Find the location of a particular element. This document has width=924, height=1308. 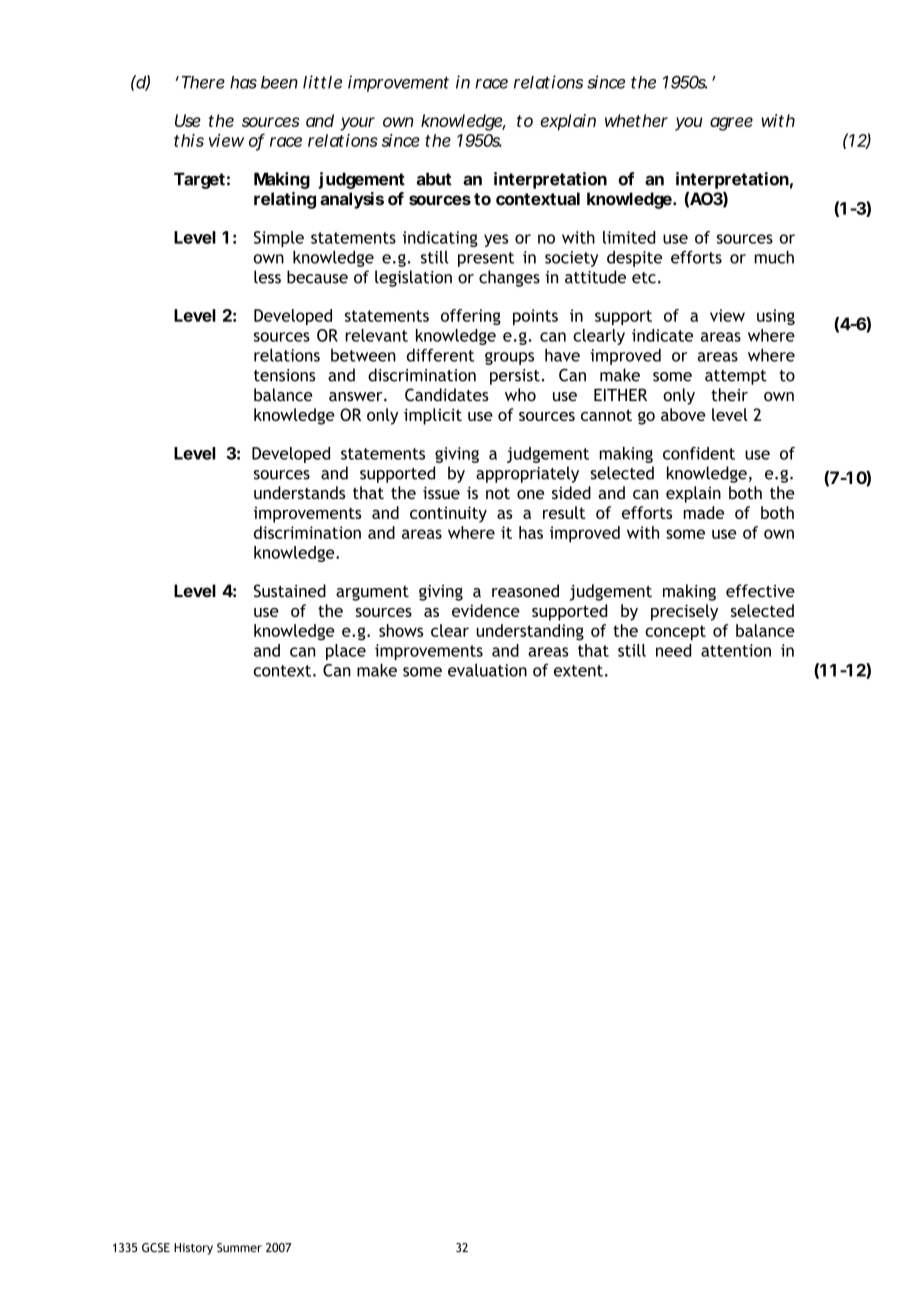

Summer is located at coordinates (239, 1248).
